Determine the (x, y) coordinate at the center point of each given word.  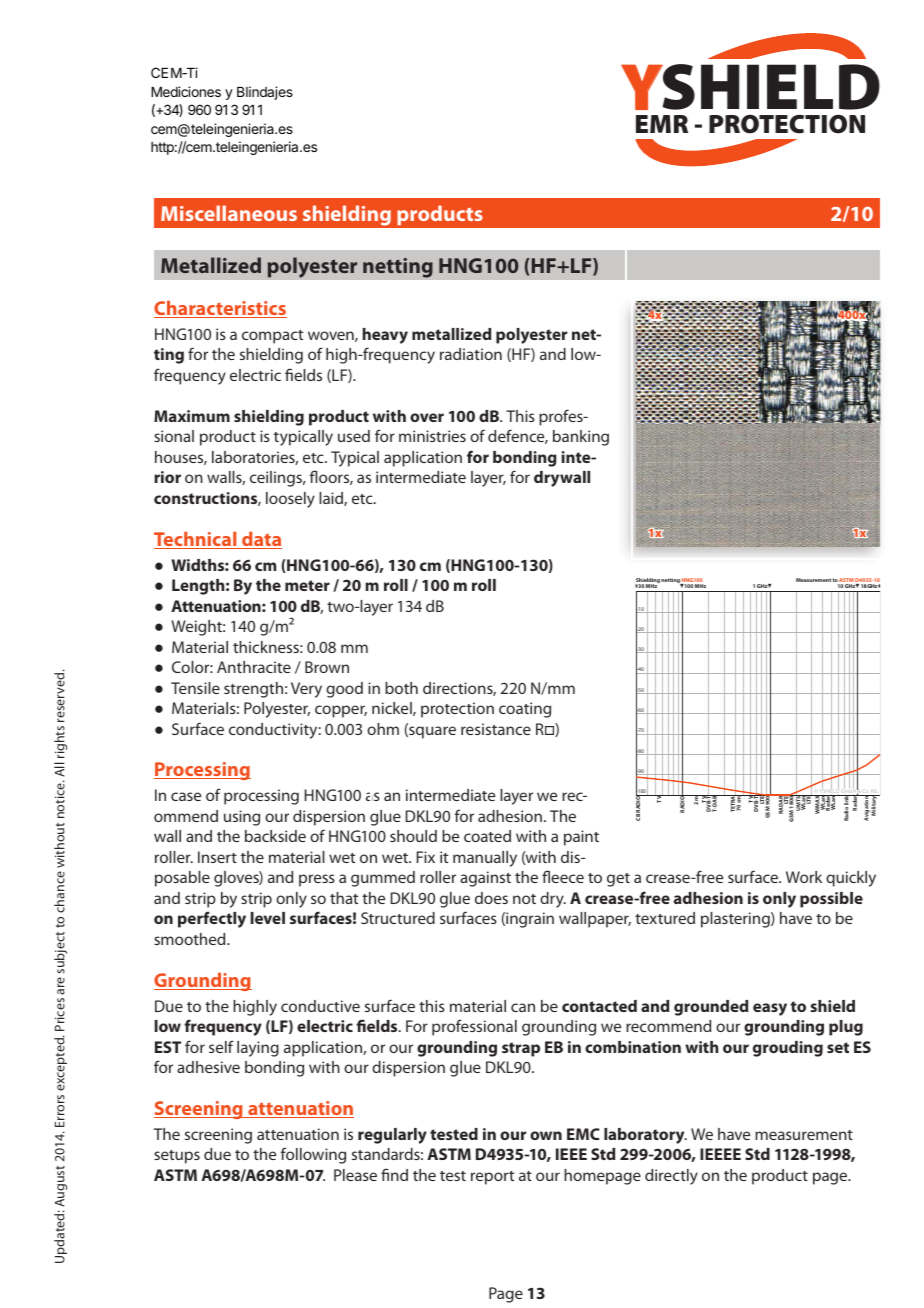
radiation (471, 354)
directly (671, 1177)
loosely (290, 500)
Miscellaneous (229, 213)
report (492, 1178)
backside (275, 836)
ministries (432, 436)
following (313, 1155)
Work (804, 877)
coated (487, 836)
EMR (662, 124)
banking (581, 438)
